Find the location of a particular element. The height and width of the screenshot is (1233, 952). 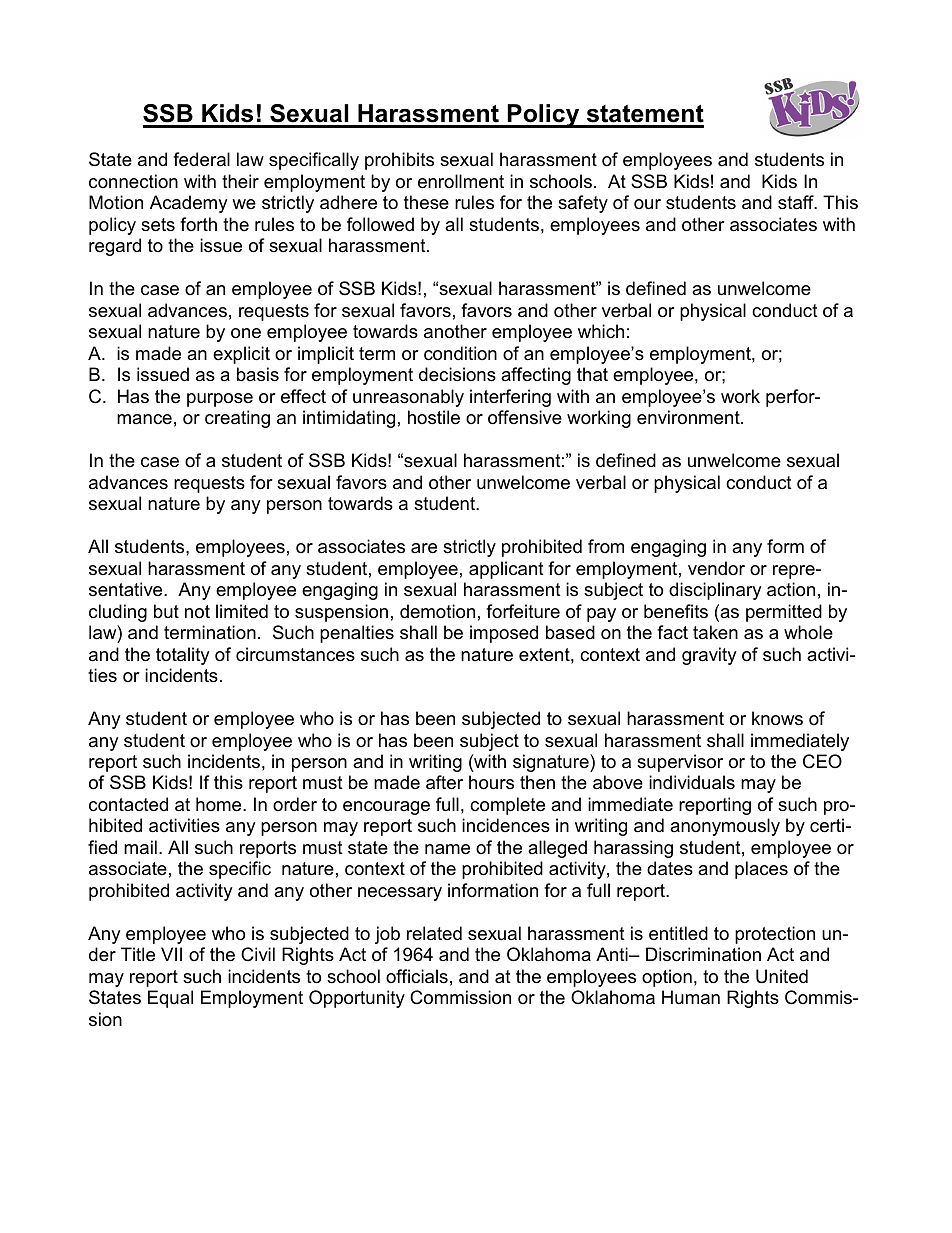

purpose is located at coordinates (220, 400).
